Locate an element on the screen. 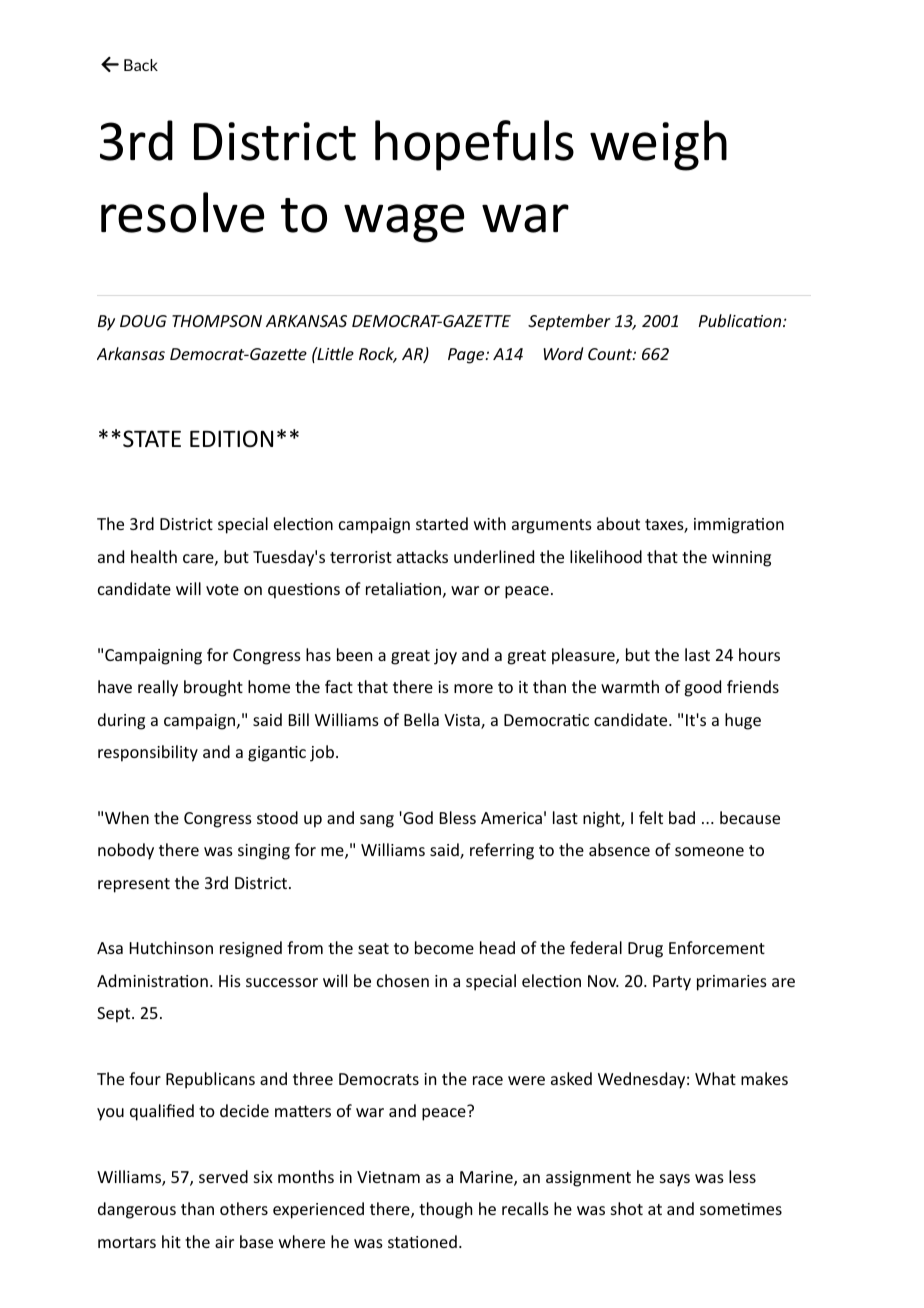 This screenshot has width=924, height=1308. hopefuls is located at coordinates (474, 145).
